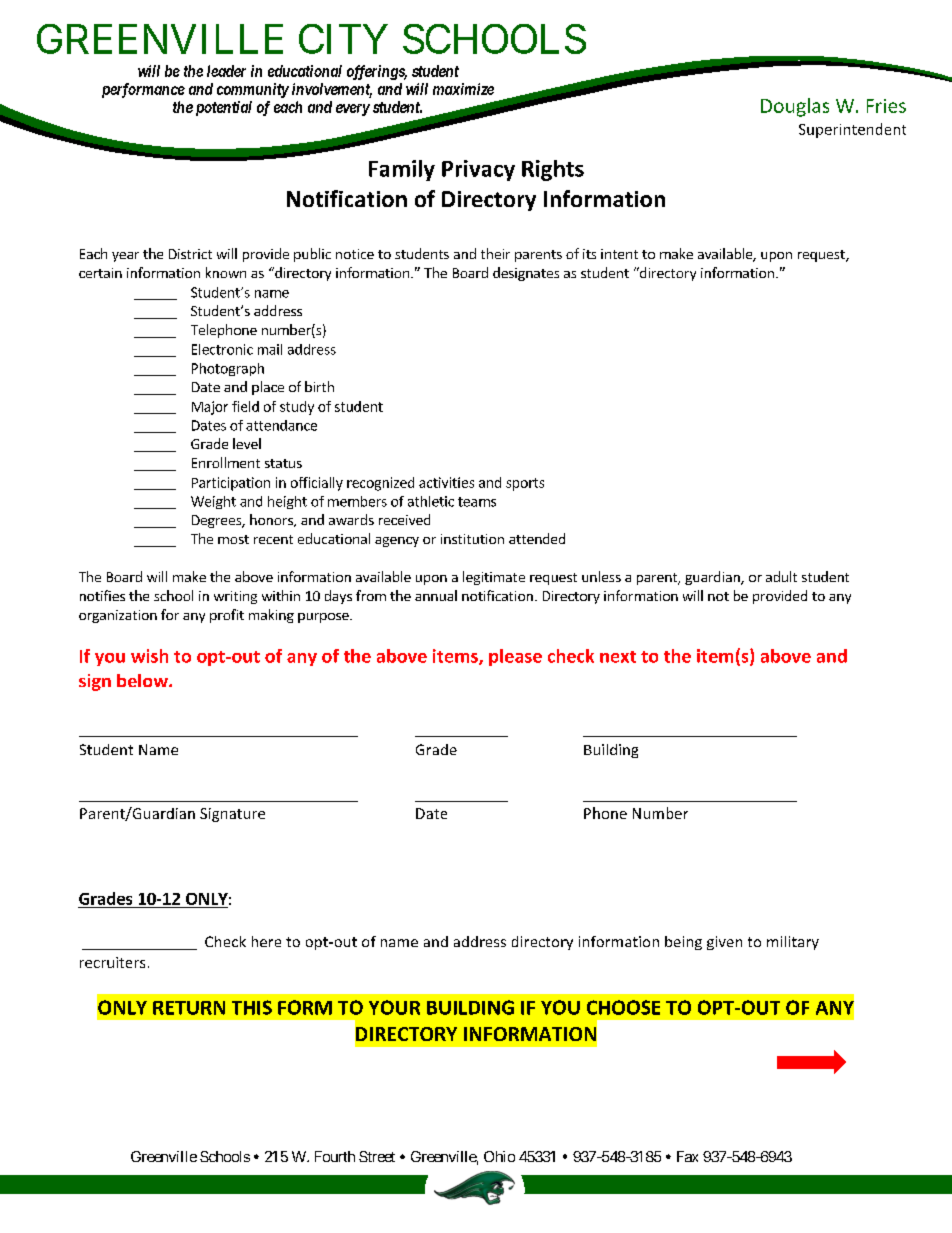 This screenshot has height=1233, width=952. I want to click on Major, so click(210, 408).
